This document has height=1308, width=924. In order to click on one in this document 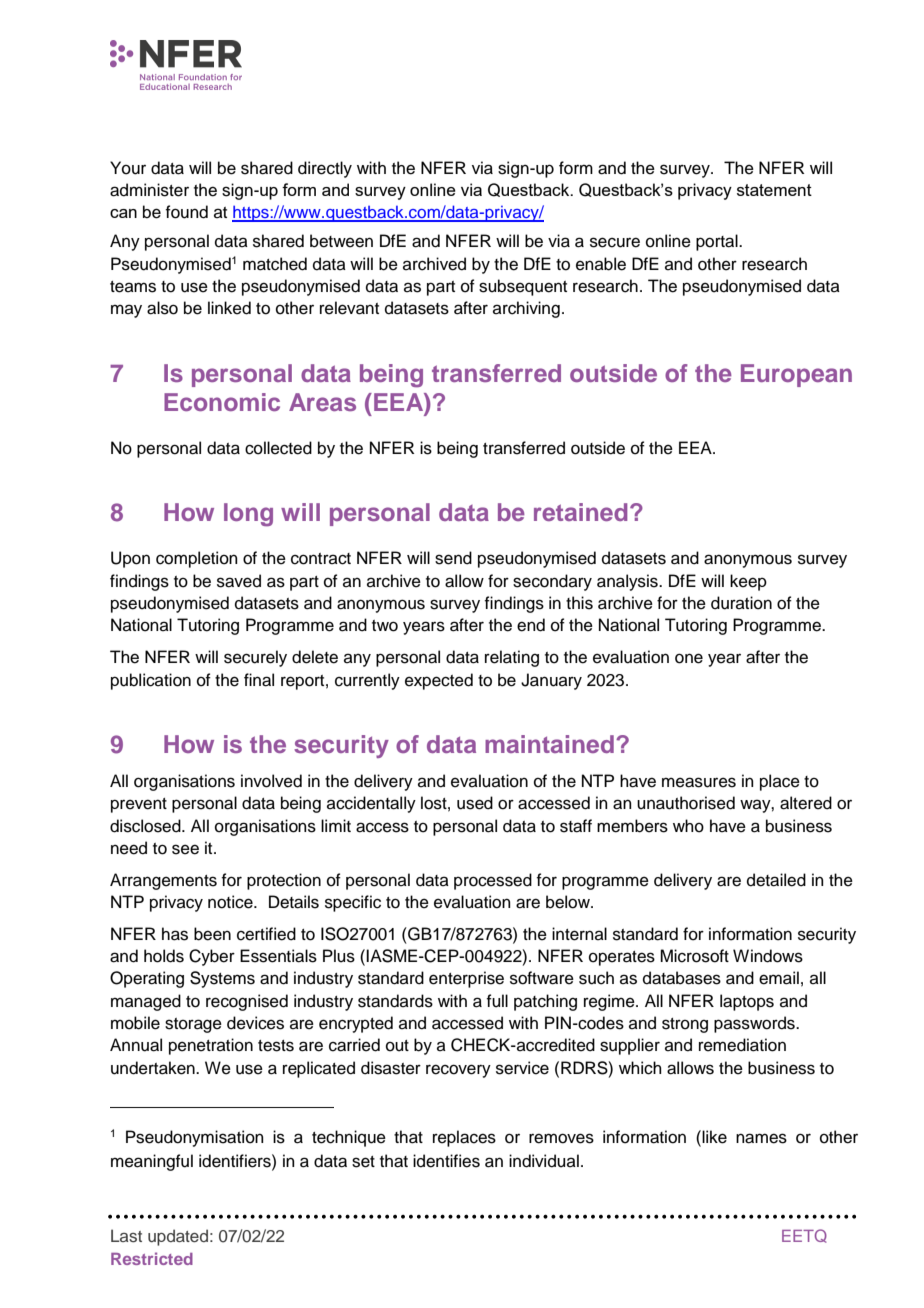, I will do `click(689, 658)`.
